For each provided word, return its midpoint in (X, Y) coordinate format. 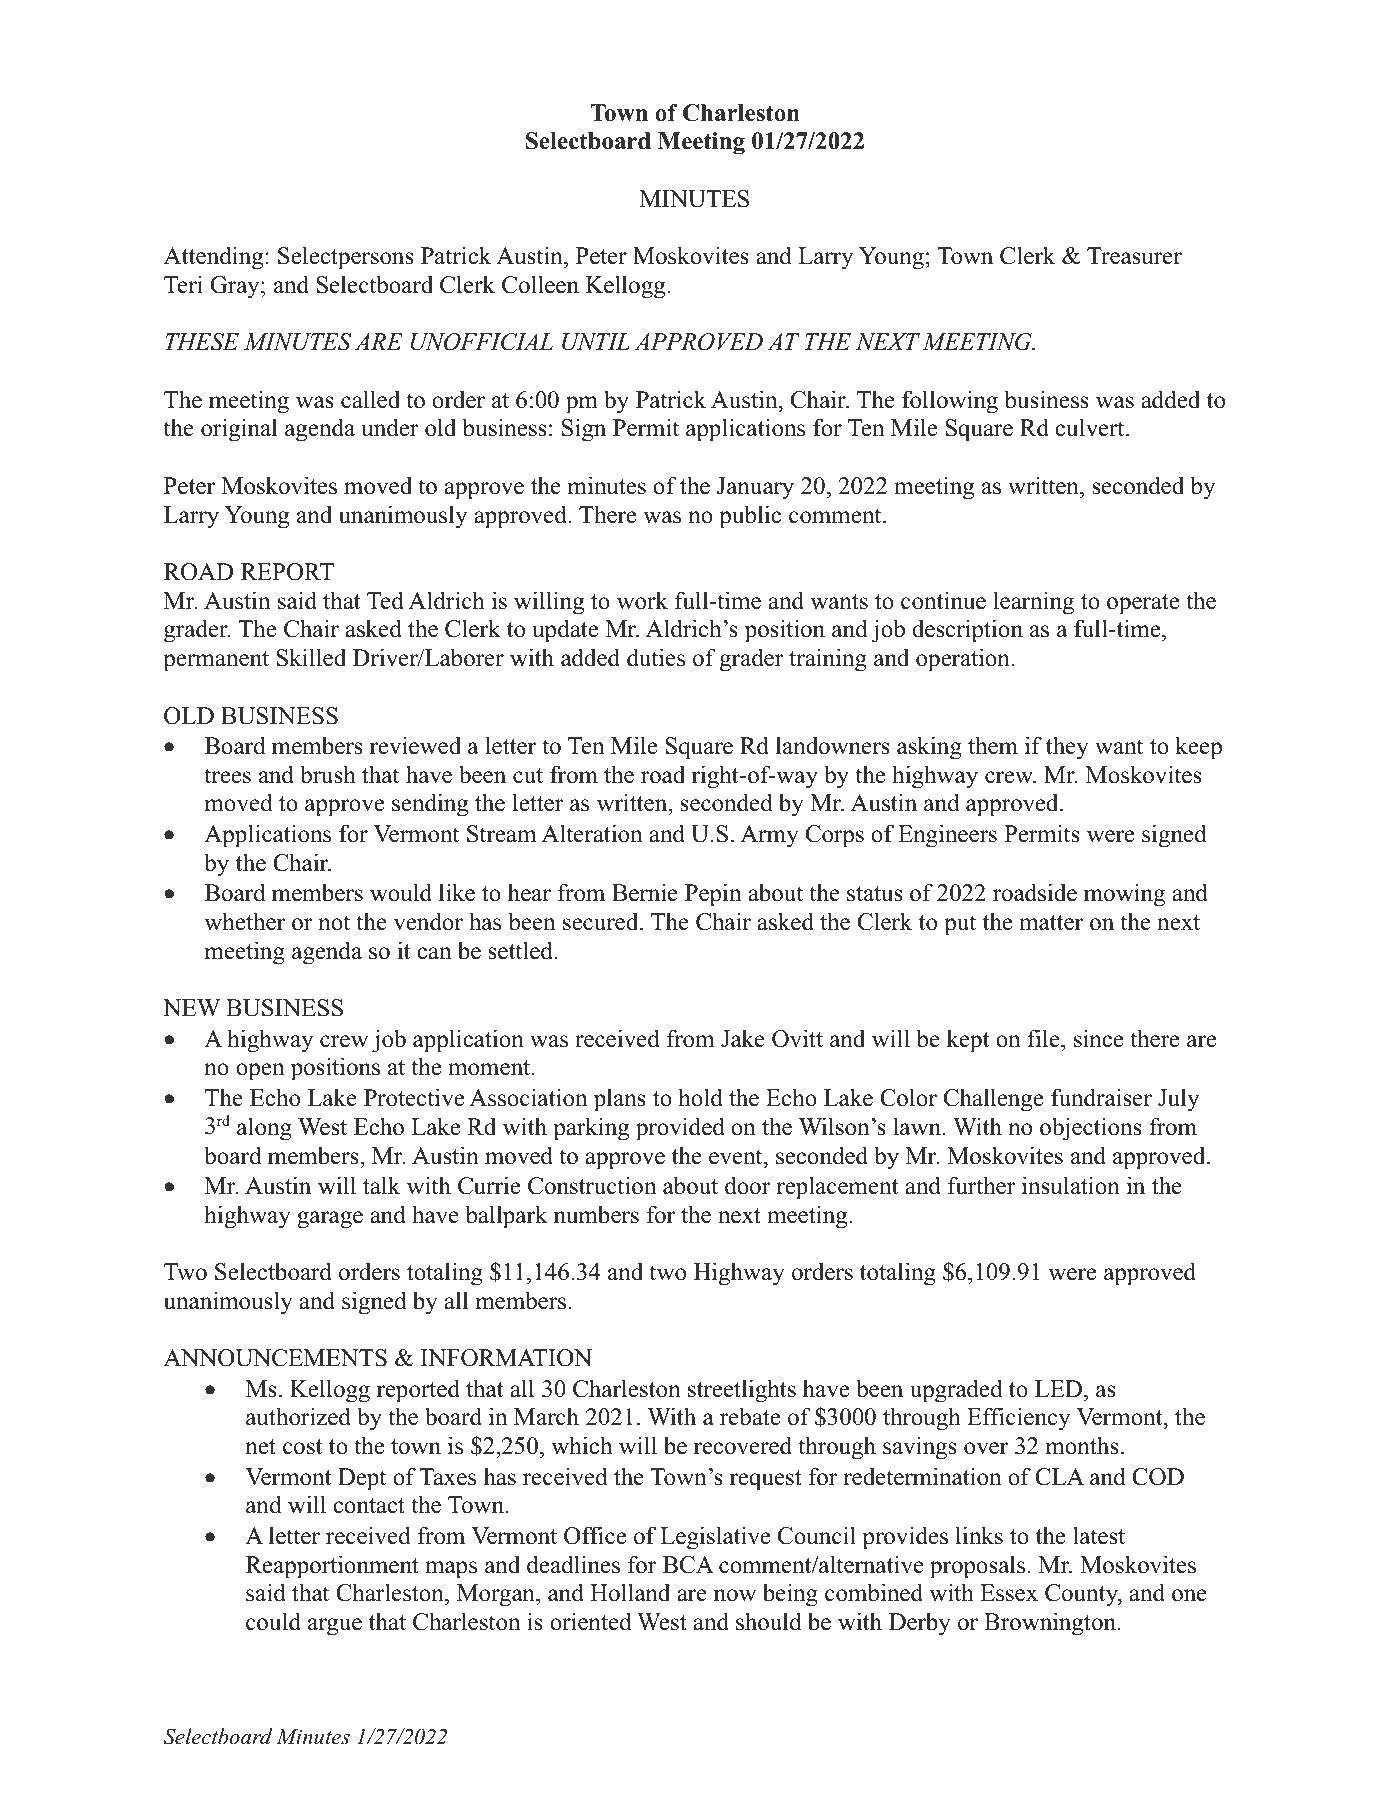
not (334, 923)
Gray (236, 287)
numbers (596, 1214)
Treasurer (1134, 256)
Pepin (713, 895)
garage (330, 1220)
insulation (1071, 1185)
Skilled (311, 657)
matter (1051, 923)
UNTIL (596, 342)
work (642, 600)
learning (1033, 603)
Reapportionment (332, 1567)
